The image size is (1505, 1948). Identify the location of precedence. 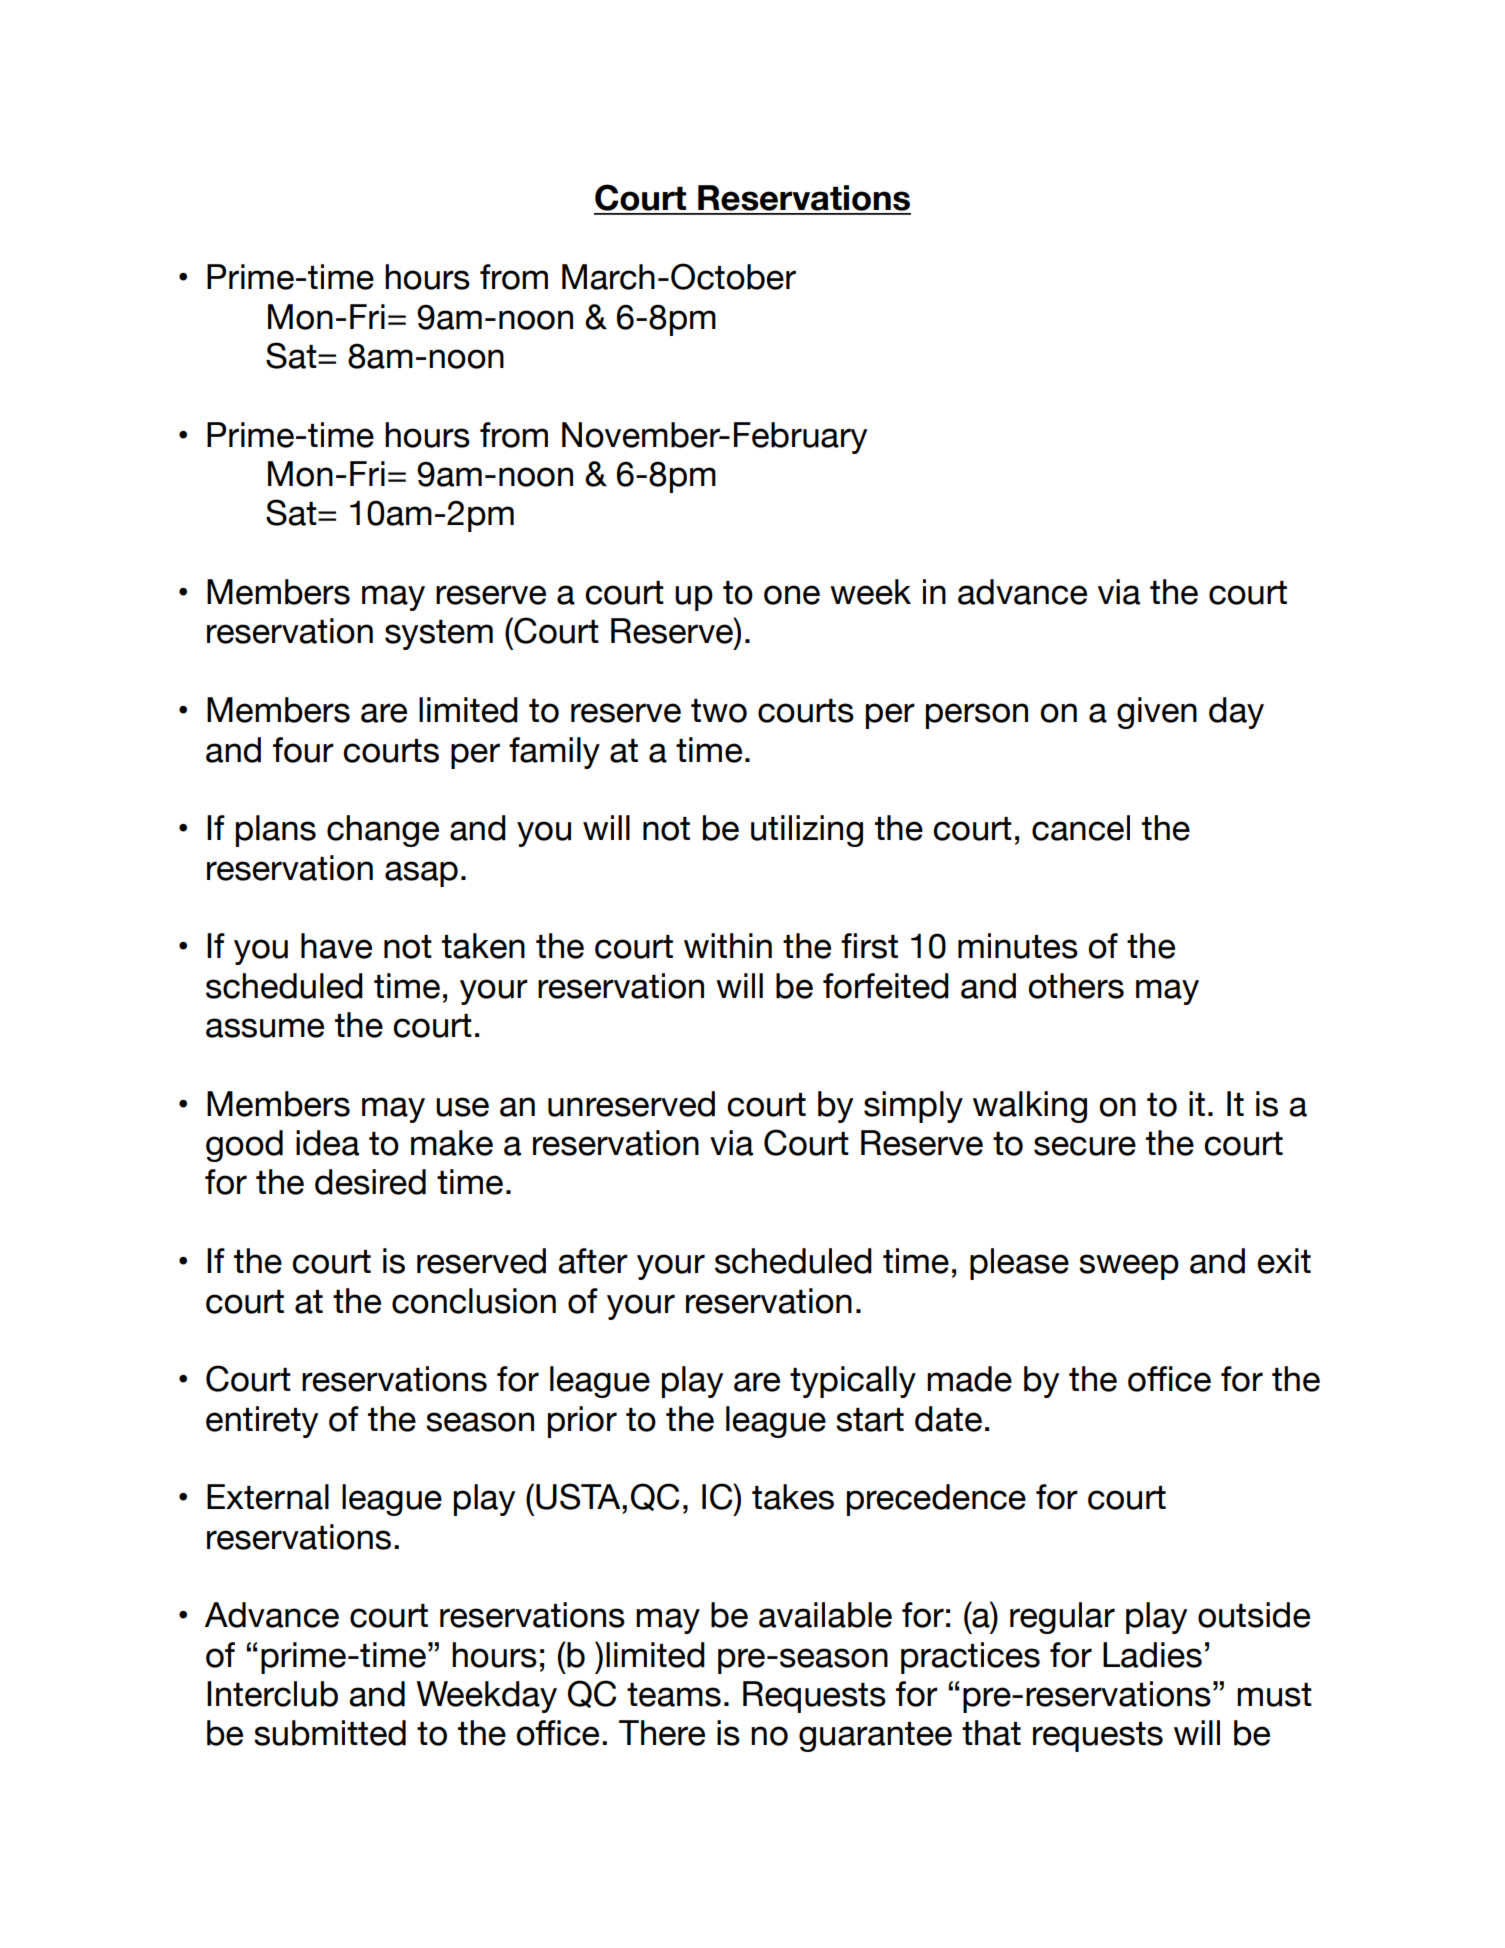
(936, 1500).
